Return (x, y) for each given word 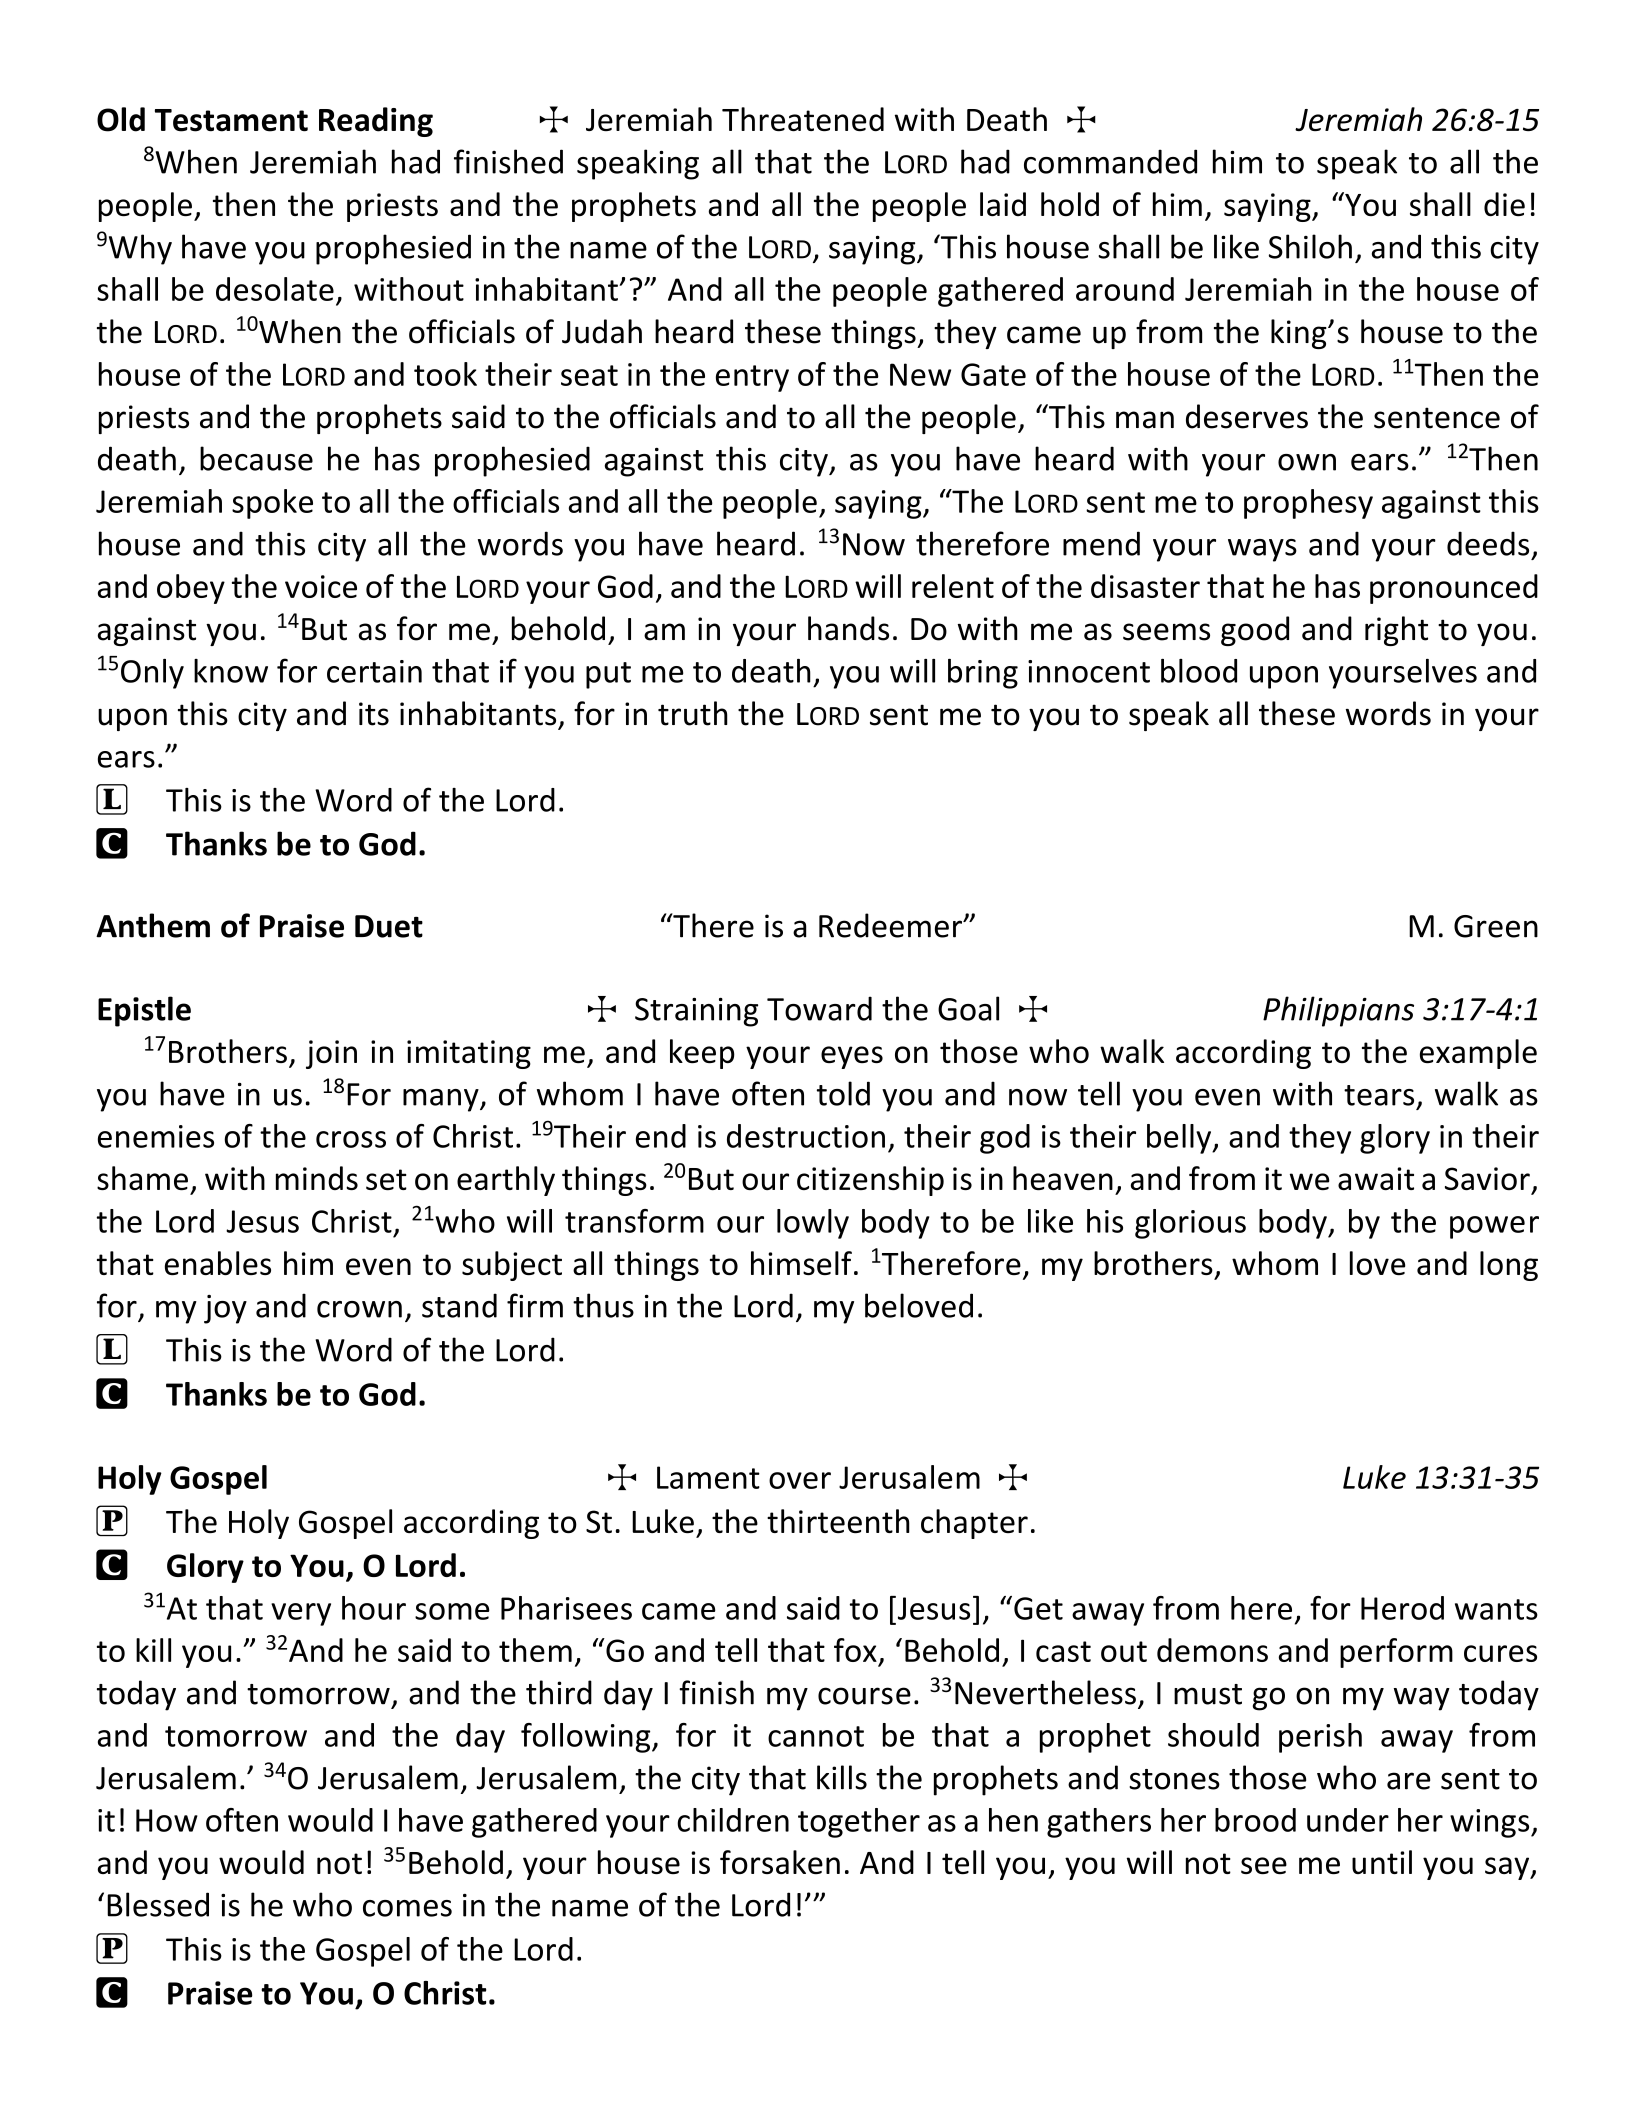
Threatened (803, 119)
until (1382, 1862)
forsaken (780, 1862)
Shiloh (1310, 246)
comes (407, 1908)
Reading (376, 122)
